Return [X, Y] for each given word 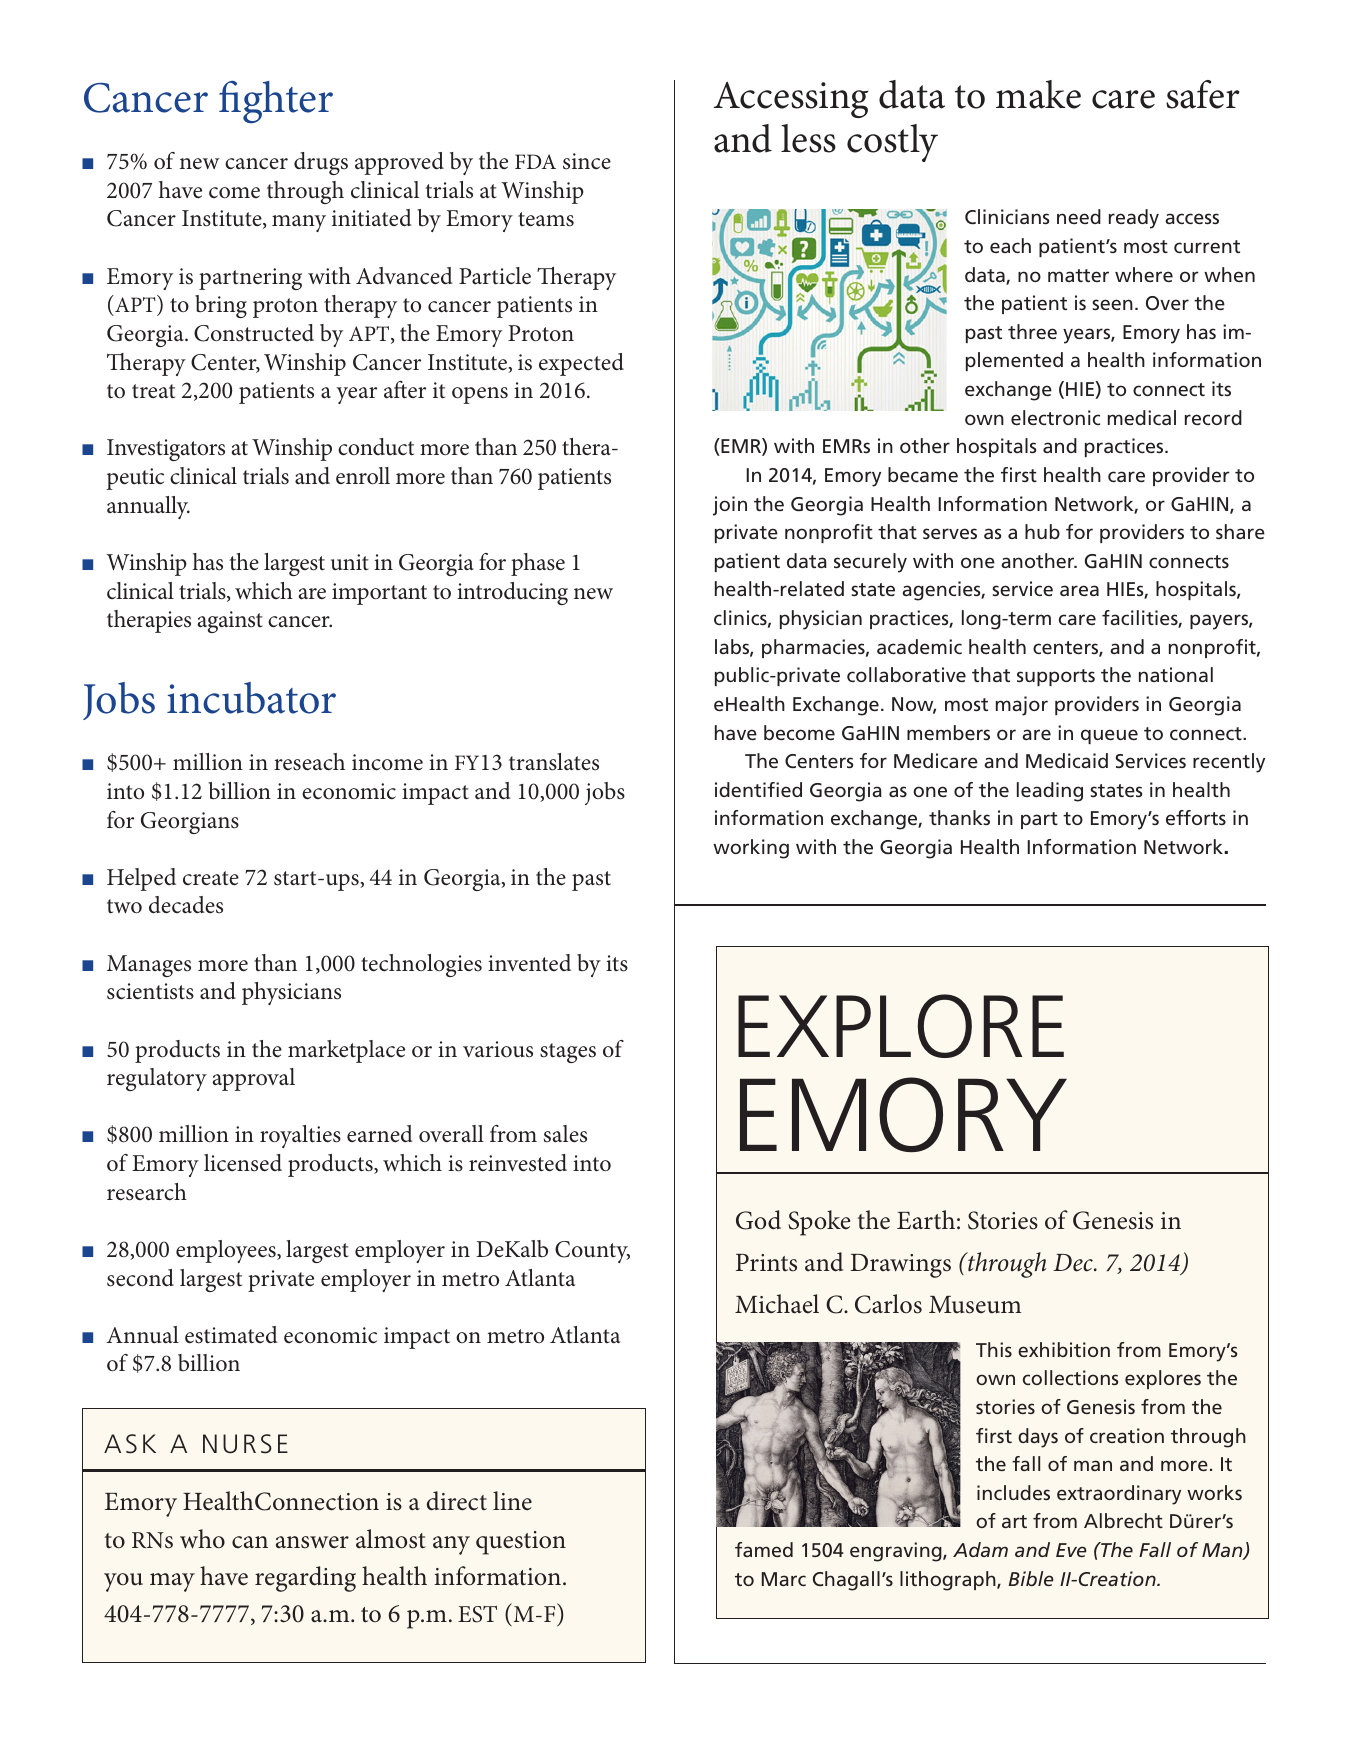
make [1038, 94]
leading [1050, 792]
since [587, 161]
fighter [276, 102]
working [751, 849]
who [202, 1539]
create [211, 878]
